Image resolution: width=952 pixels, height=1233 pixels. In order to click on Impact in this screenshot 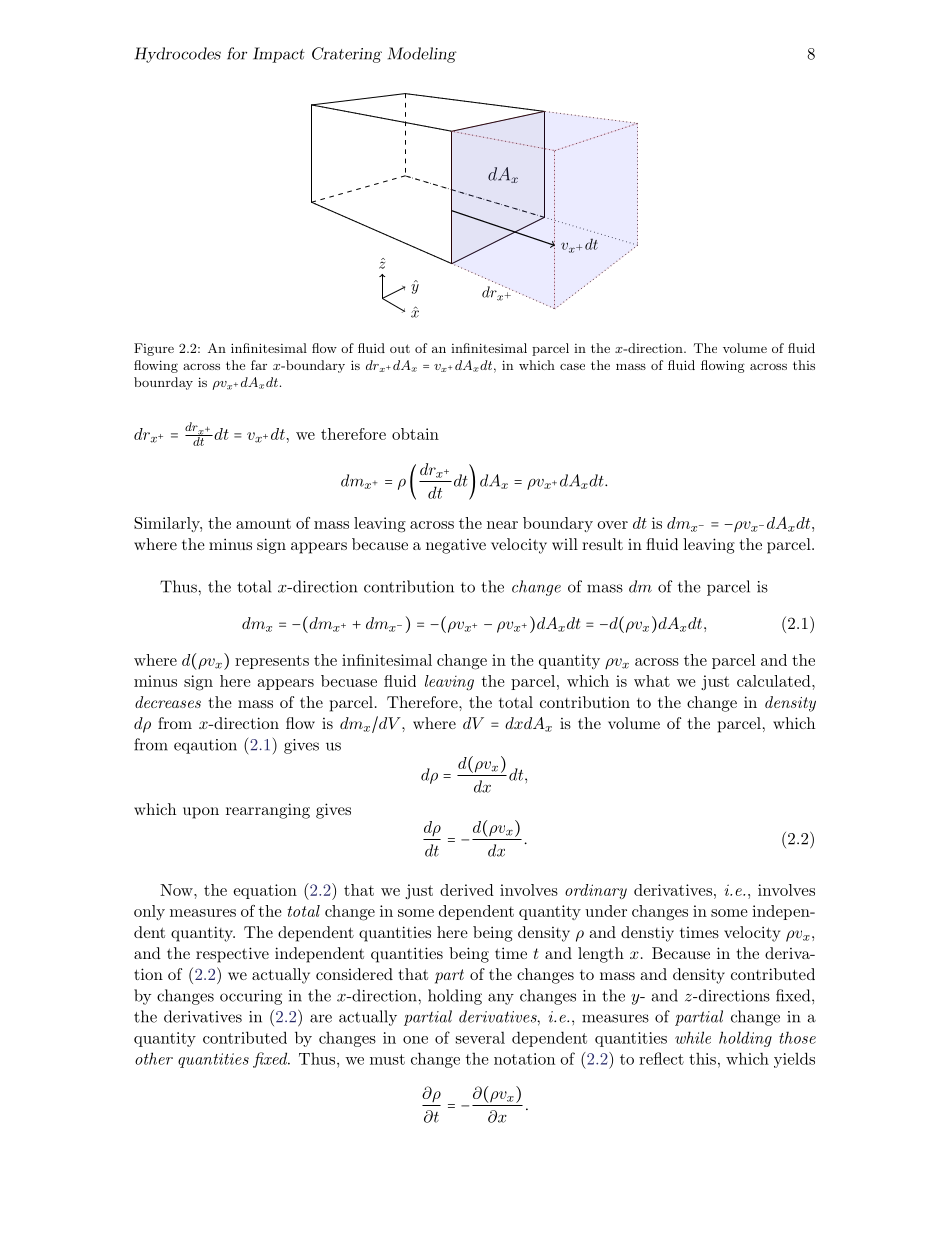, I will do `click(279, 55)`.
